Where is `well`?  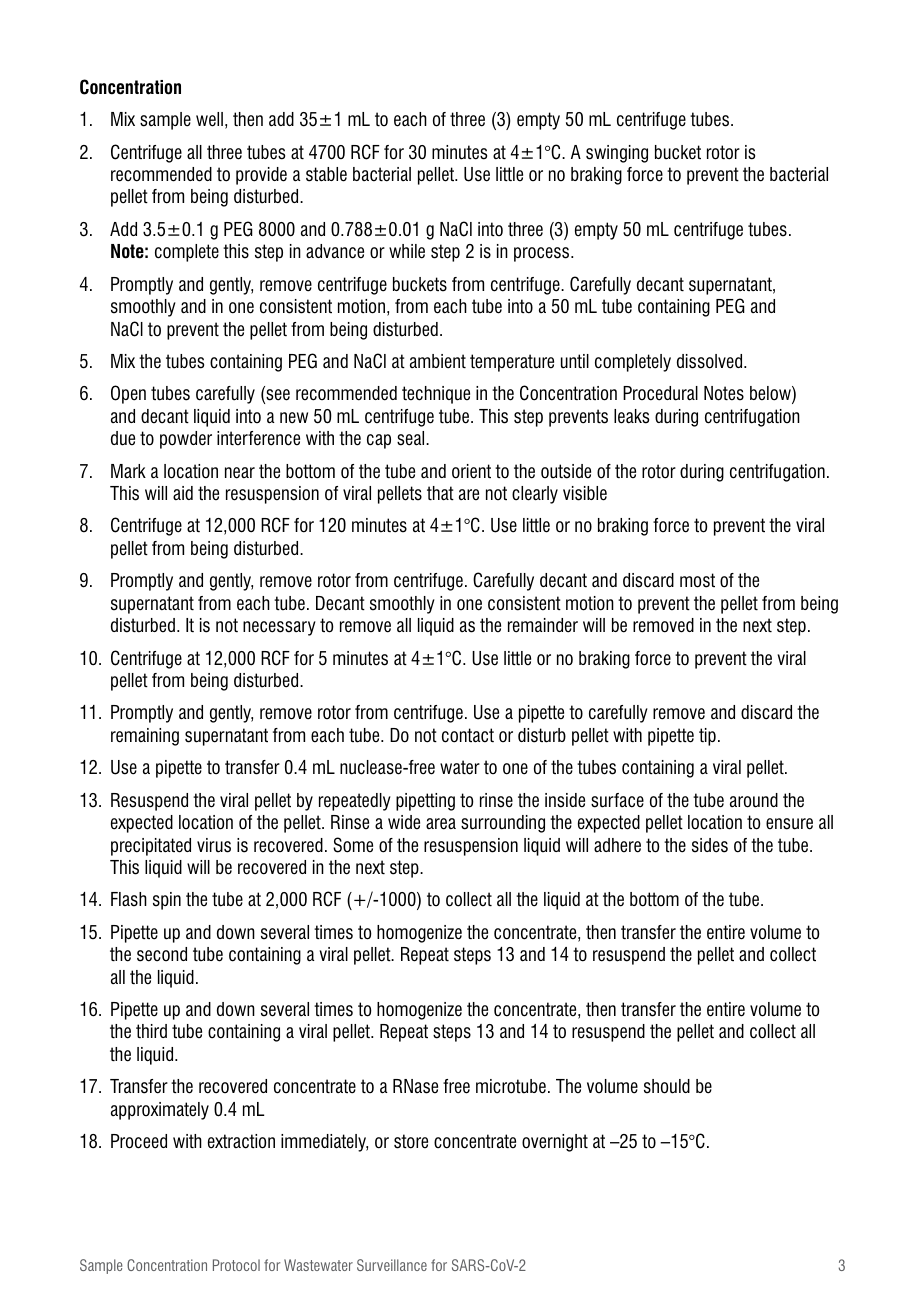
well is located at coordinates (209, 119).
